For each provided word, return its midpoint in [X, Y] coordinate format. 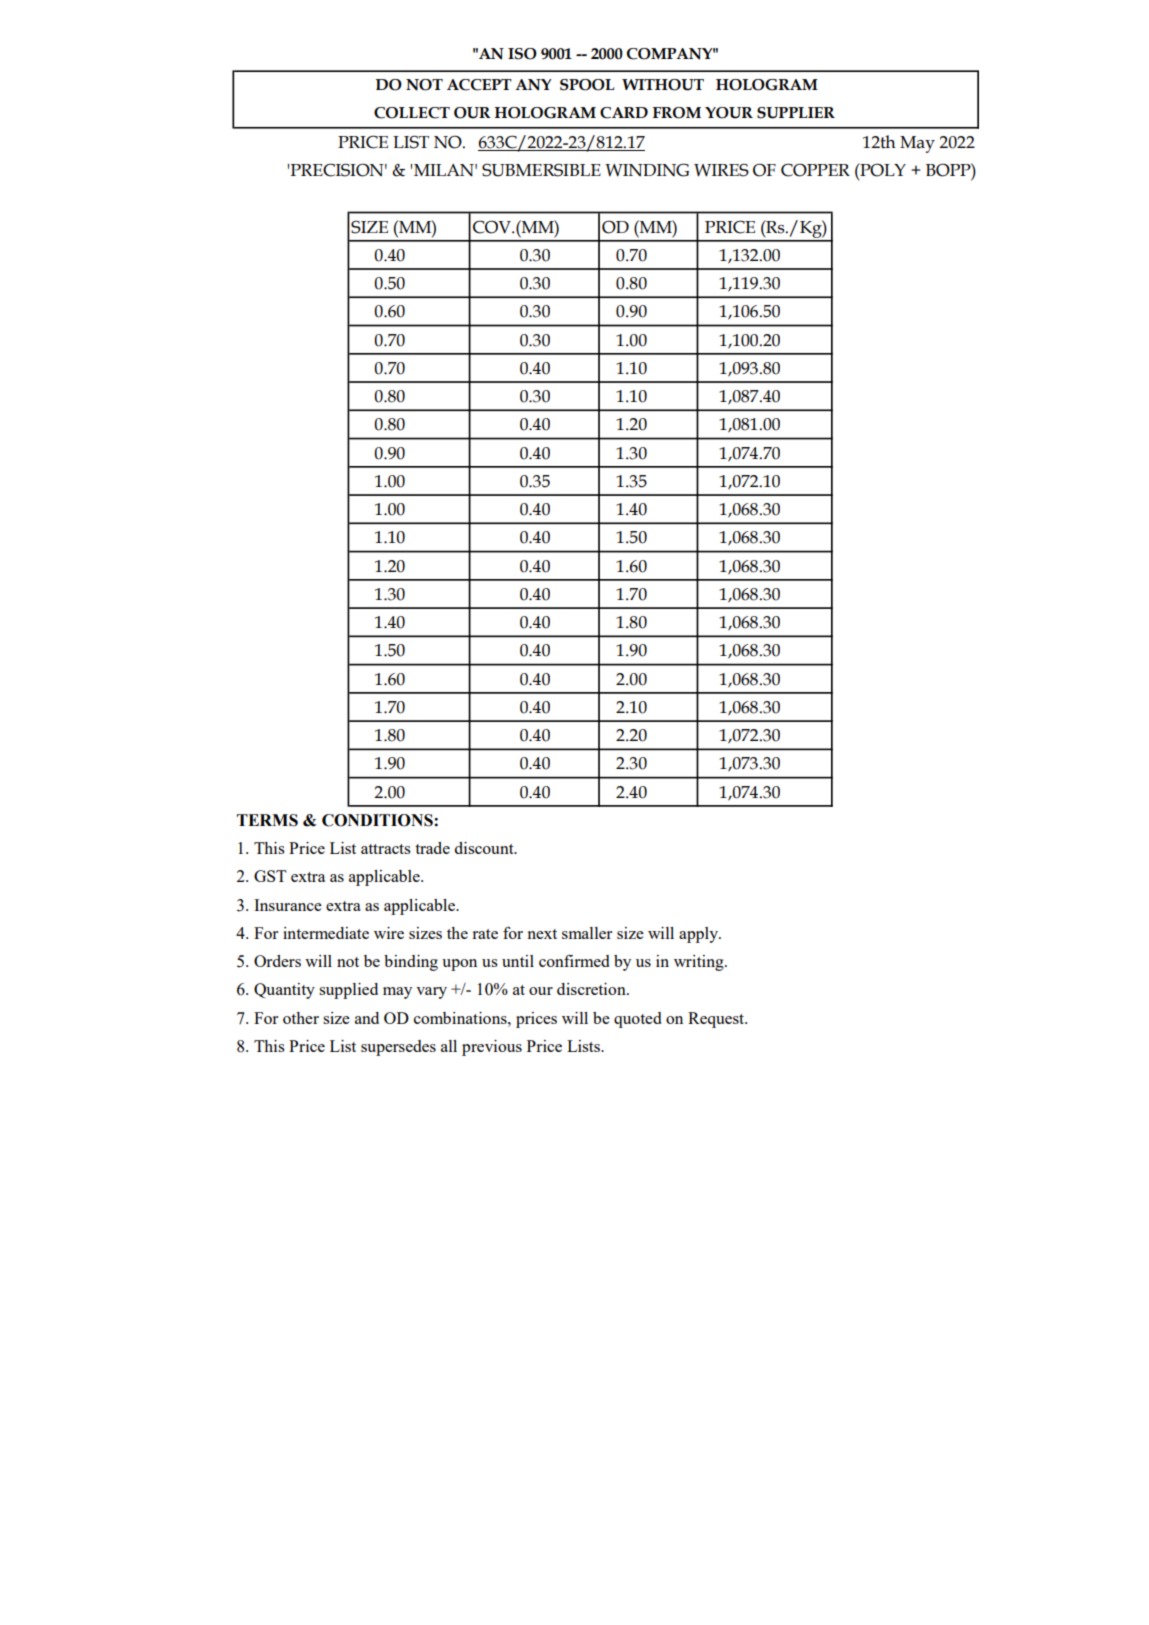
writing [700, 963]
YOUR [729, 113]
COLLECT [412, 113]
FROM [677, 113]
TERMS [267, 820]
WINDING [647, 170]
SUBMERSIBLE [541, 170]
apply [699, 935]
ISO [522, 54]
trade [432, 848]
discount [485, 848]
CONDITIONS [378, 820]
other [301, 1018]
